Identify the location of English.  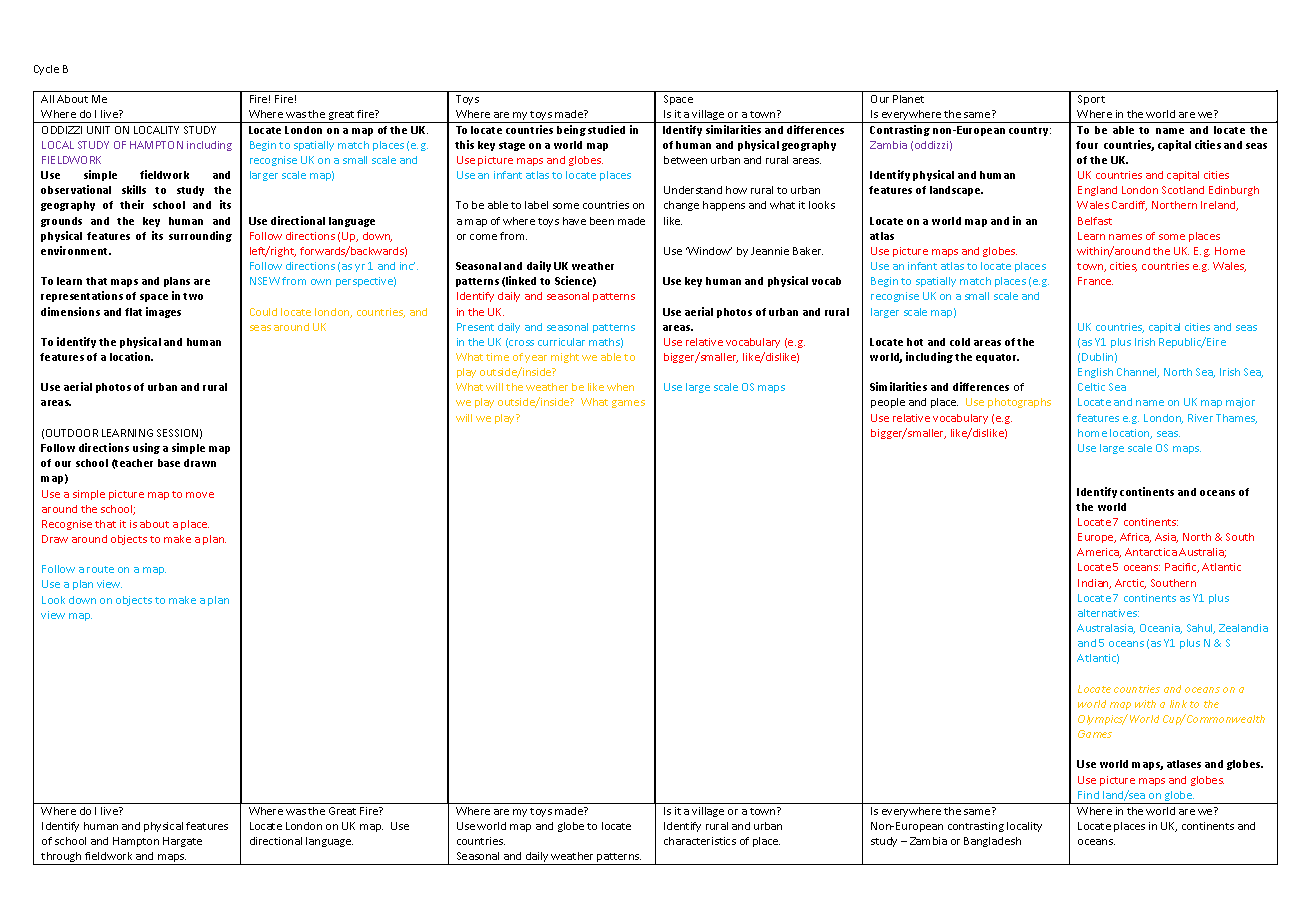
(1095, 373).
